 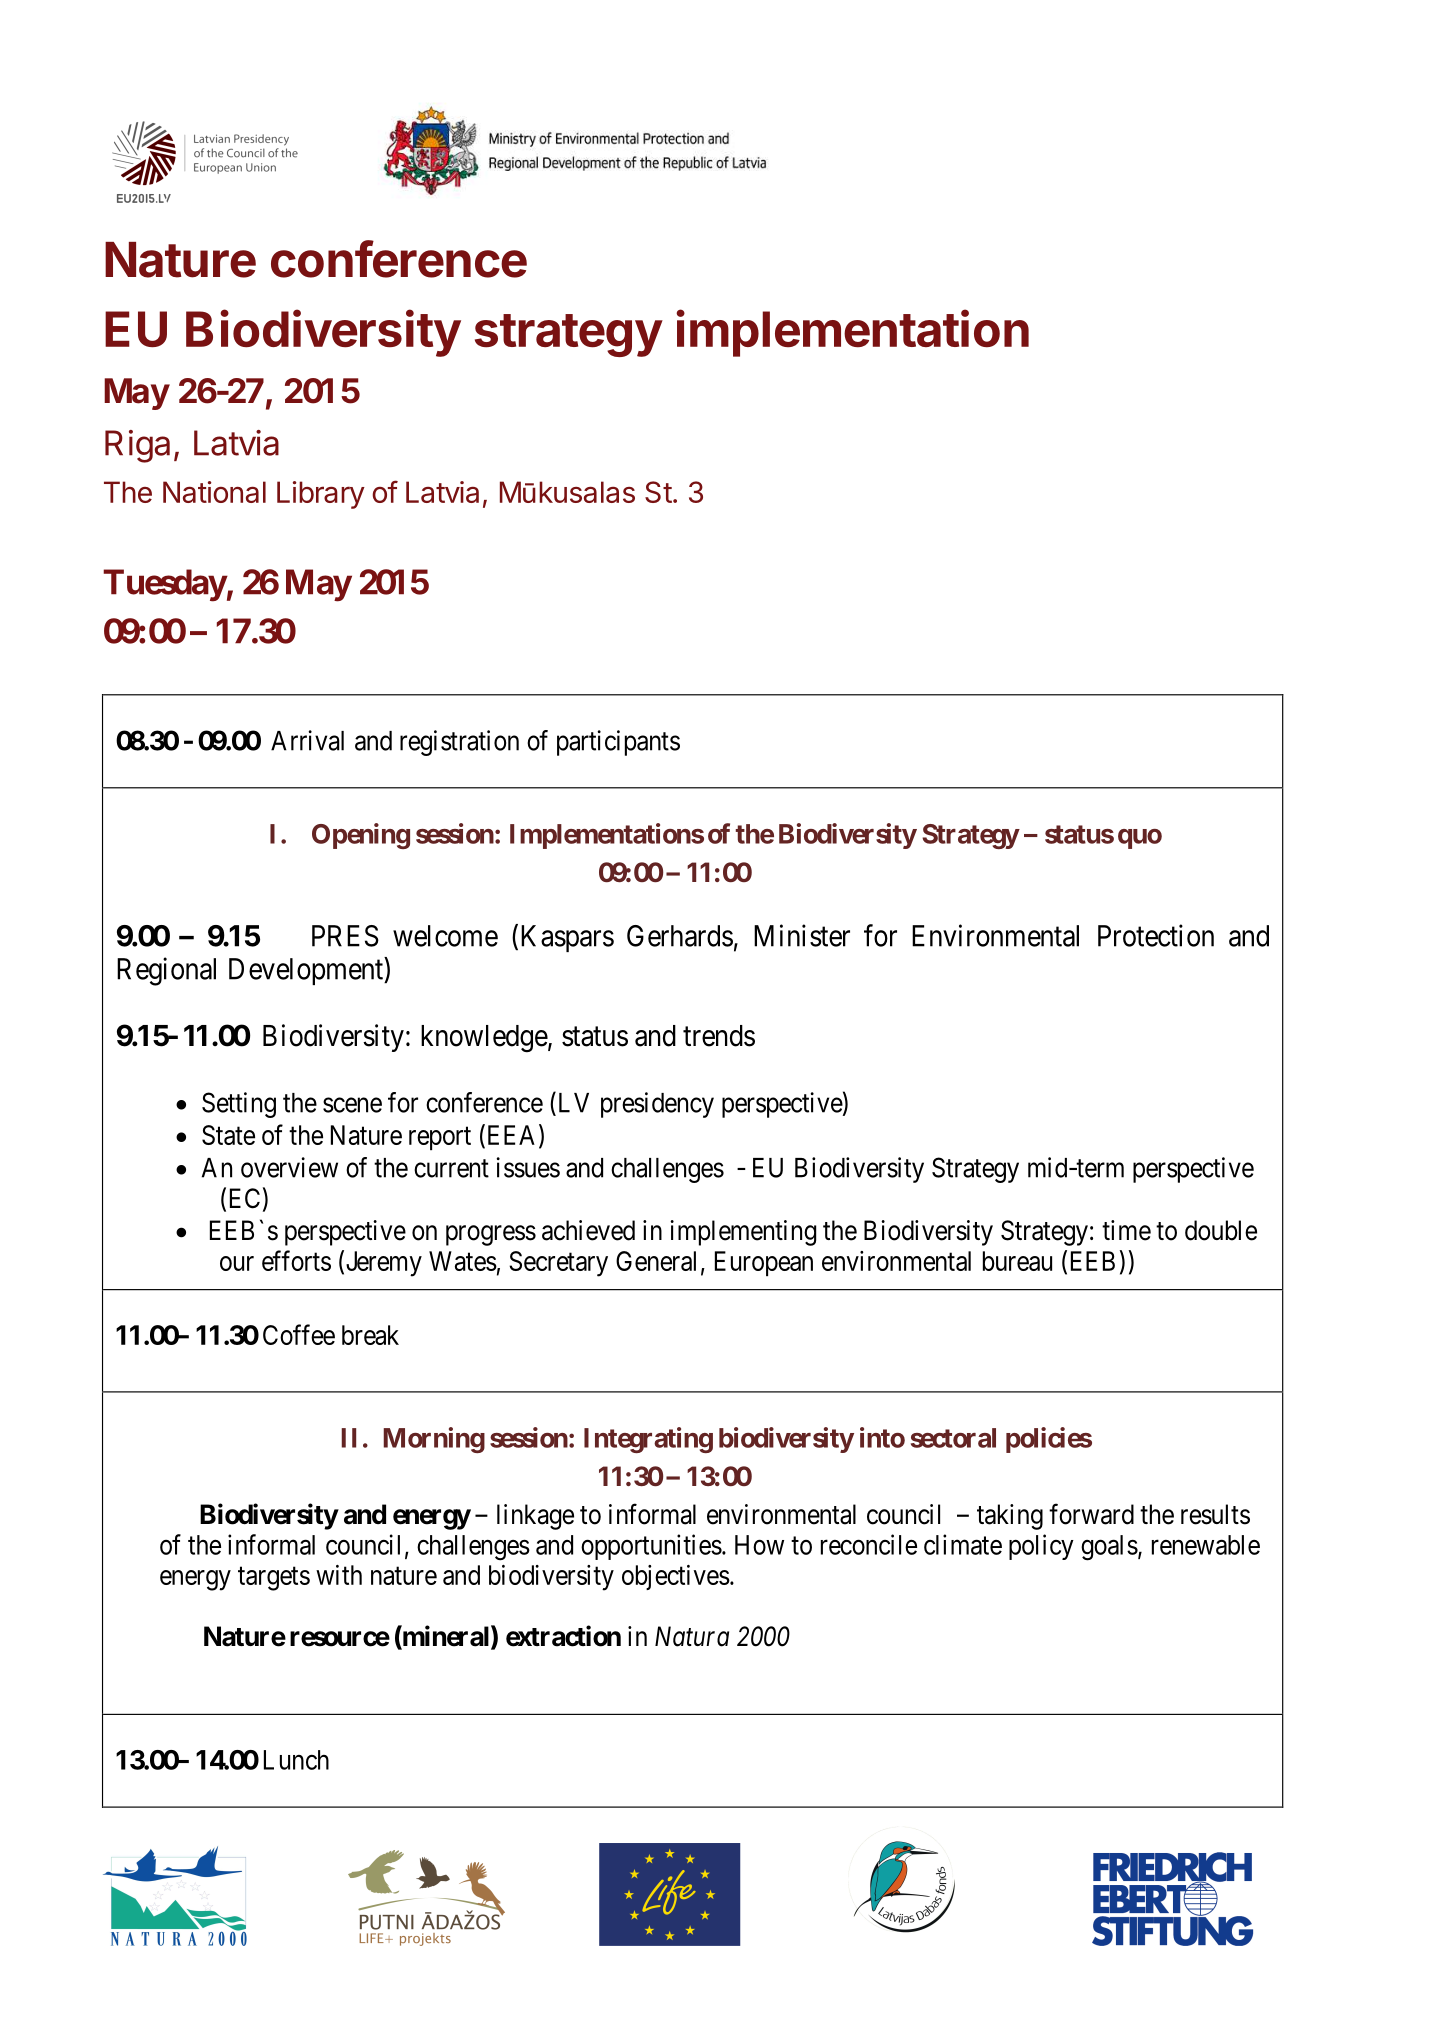 I want to click on bureau, so click(x=1017, y=1261).
